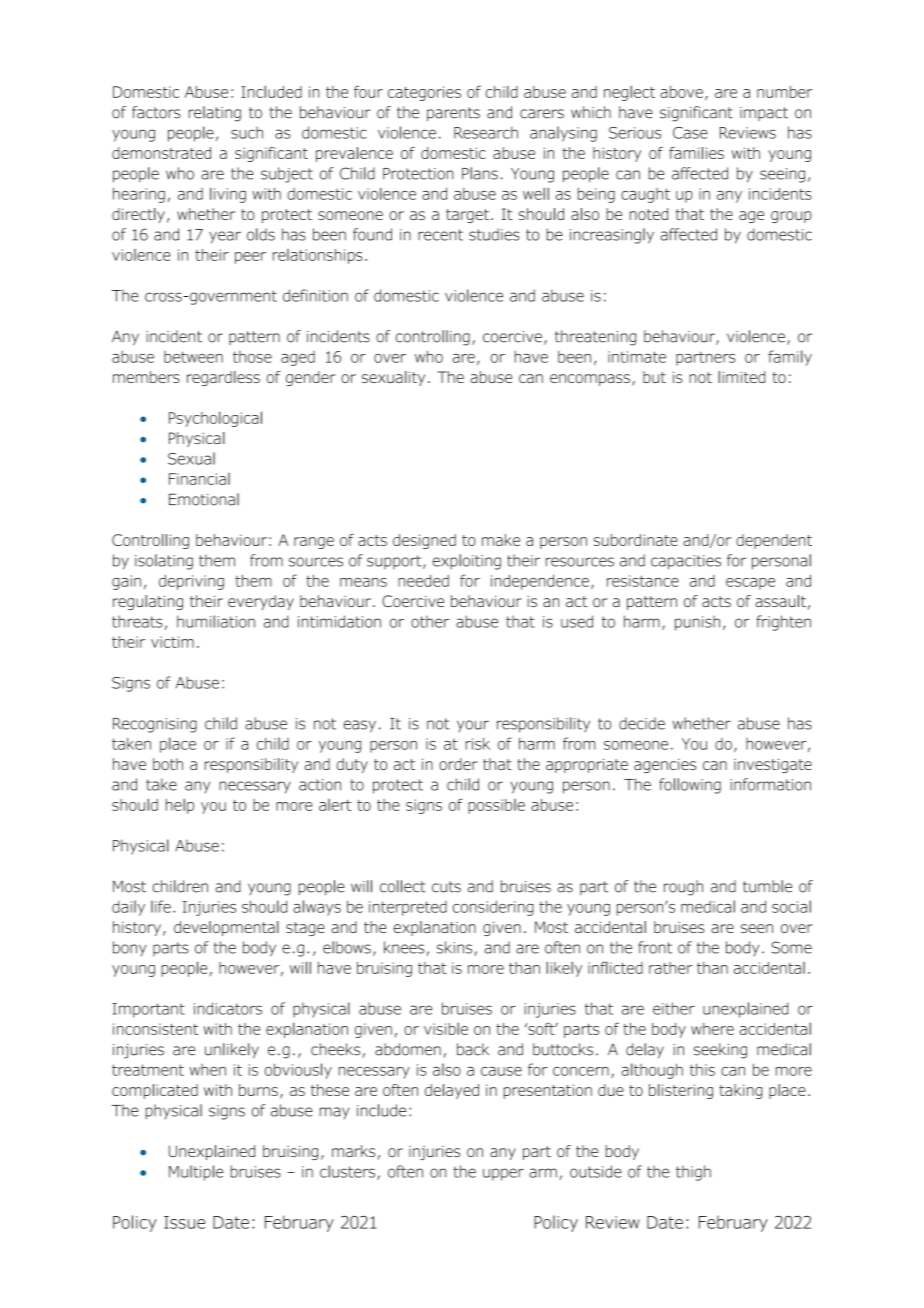 The height and width of the page is (1308, 924). I want to click on victim, so click(172, 642).
